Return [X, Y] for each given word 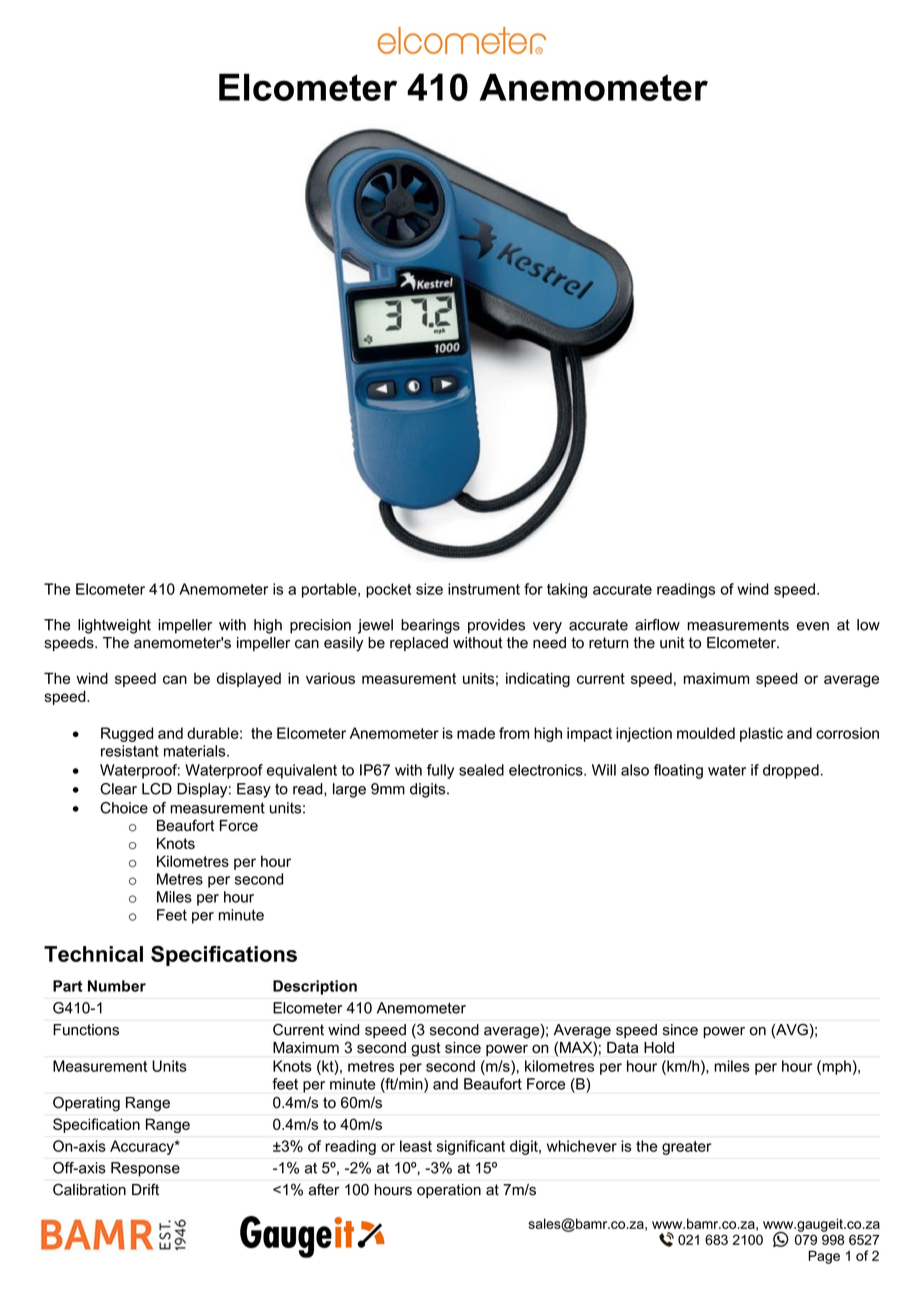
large [349, 790]
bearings [430, 626]
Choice [124, 808]
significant [471, 1147]
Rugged [127, 734]
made [476, 733]
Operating [86, 1104]
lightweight [114, 626]
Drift [145, 1189]
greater [686, 1148]
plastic [761, 734]
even [813, 626]
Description [315, 987]
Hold [659, 1048]
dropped [791, 771]
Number [117, 986]
